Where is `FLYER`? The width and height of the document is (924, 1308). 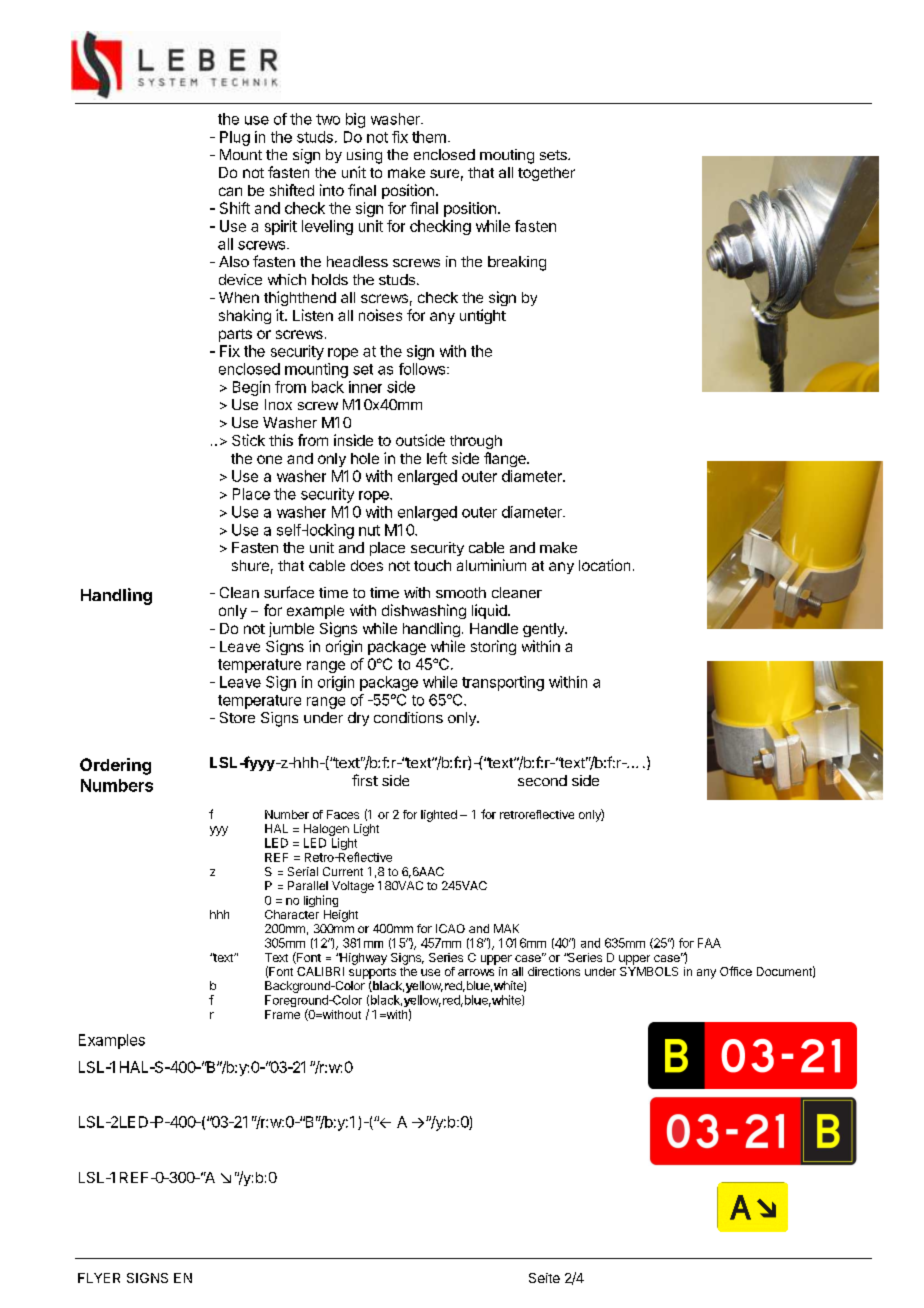
FLYER is located at coordinates (99, 1278).
